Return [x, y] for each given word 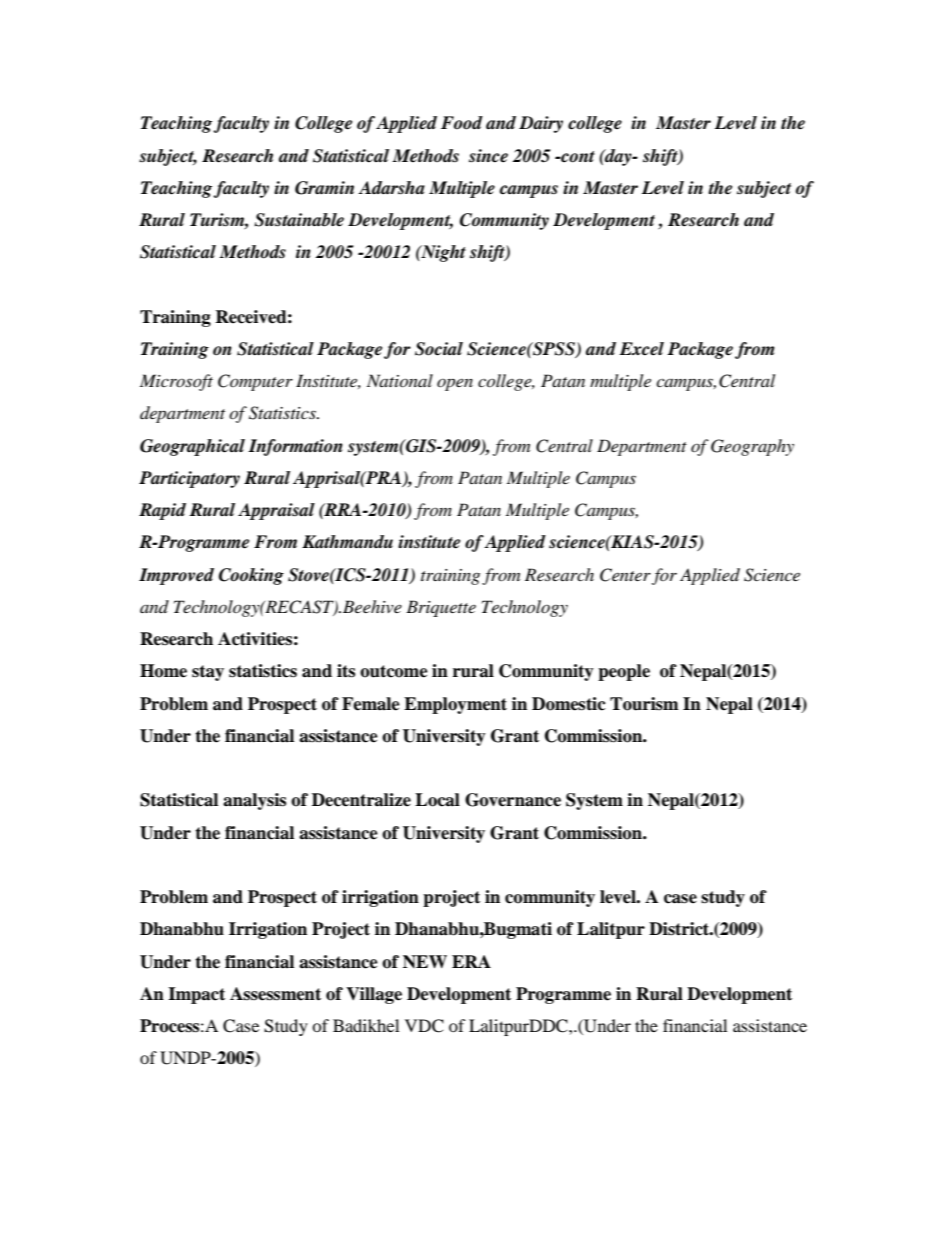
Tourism [644, 704]
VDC [424, 1026]
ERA [471, 961]
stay [208, 673]
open [455, 385]
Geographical [192, 447]
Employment [455, 705]
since [488, 156]
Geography [752, 447]
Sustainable [299, 220]
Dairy [541, 124]
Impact [196, 995]
